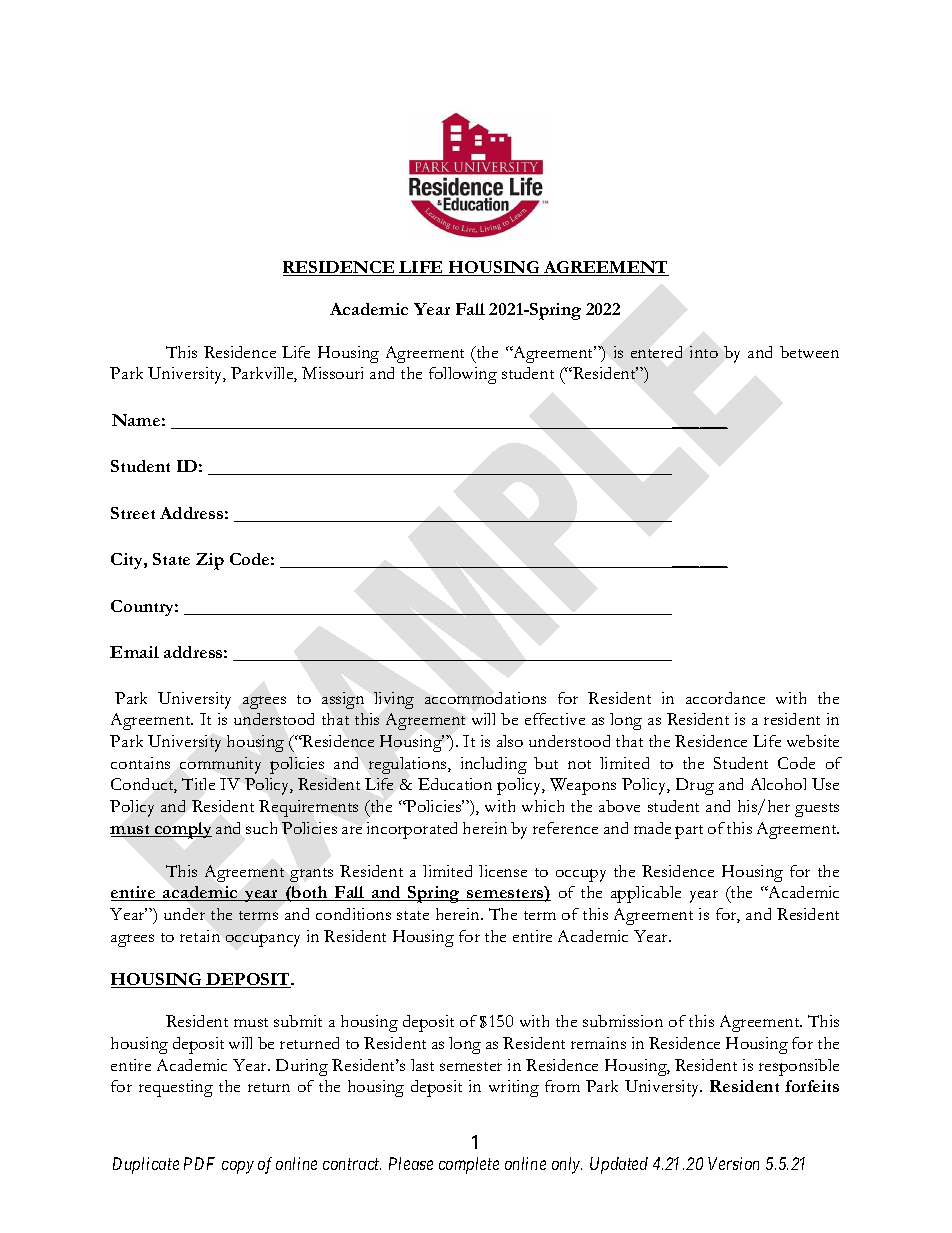 This screenshot has width=952, height=1233. I want to click on community, so click(220, 765).
